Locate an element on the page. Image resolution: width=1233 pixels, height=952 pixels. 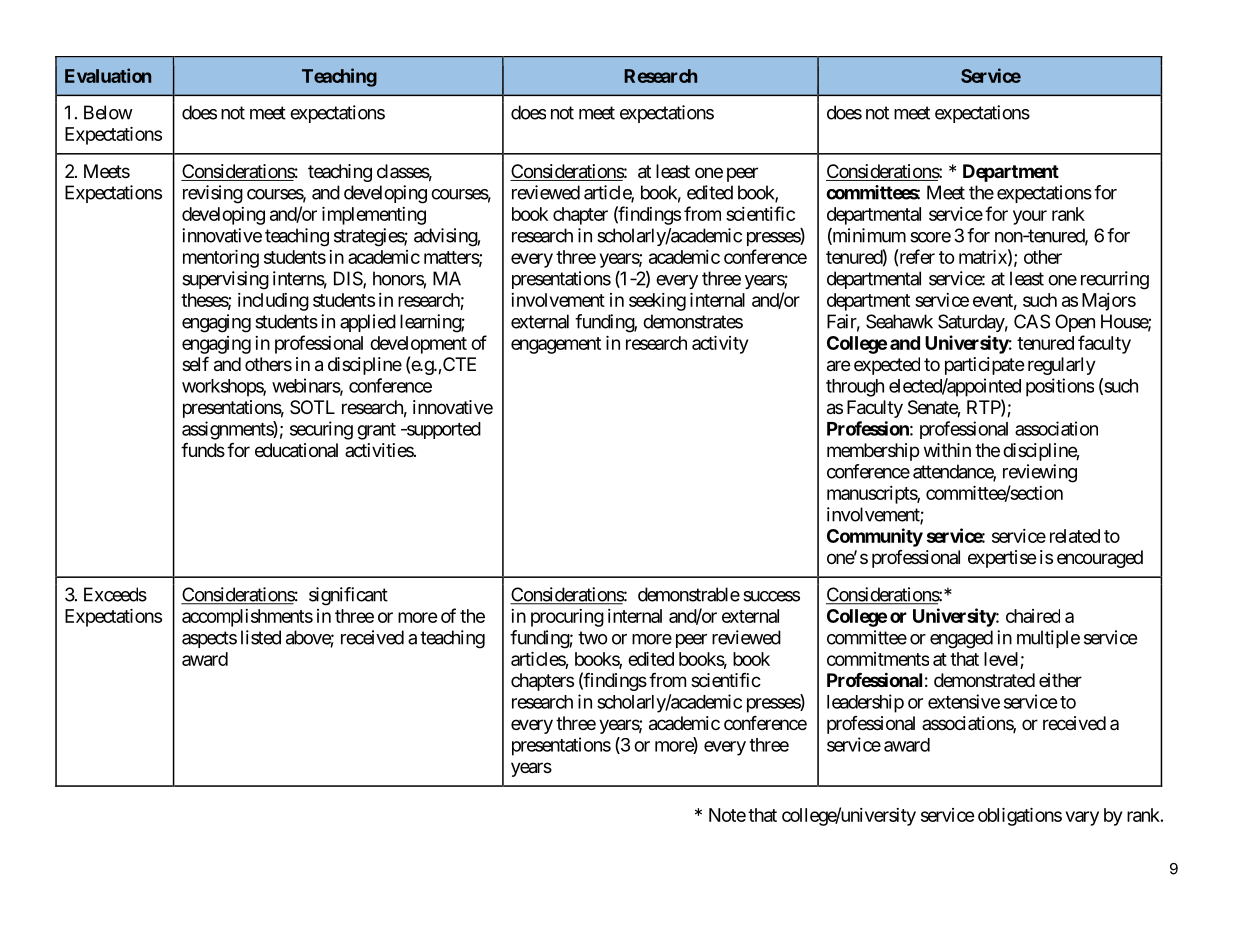
funds is located at coordinates (203, 450).
